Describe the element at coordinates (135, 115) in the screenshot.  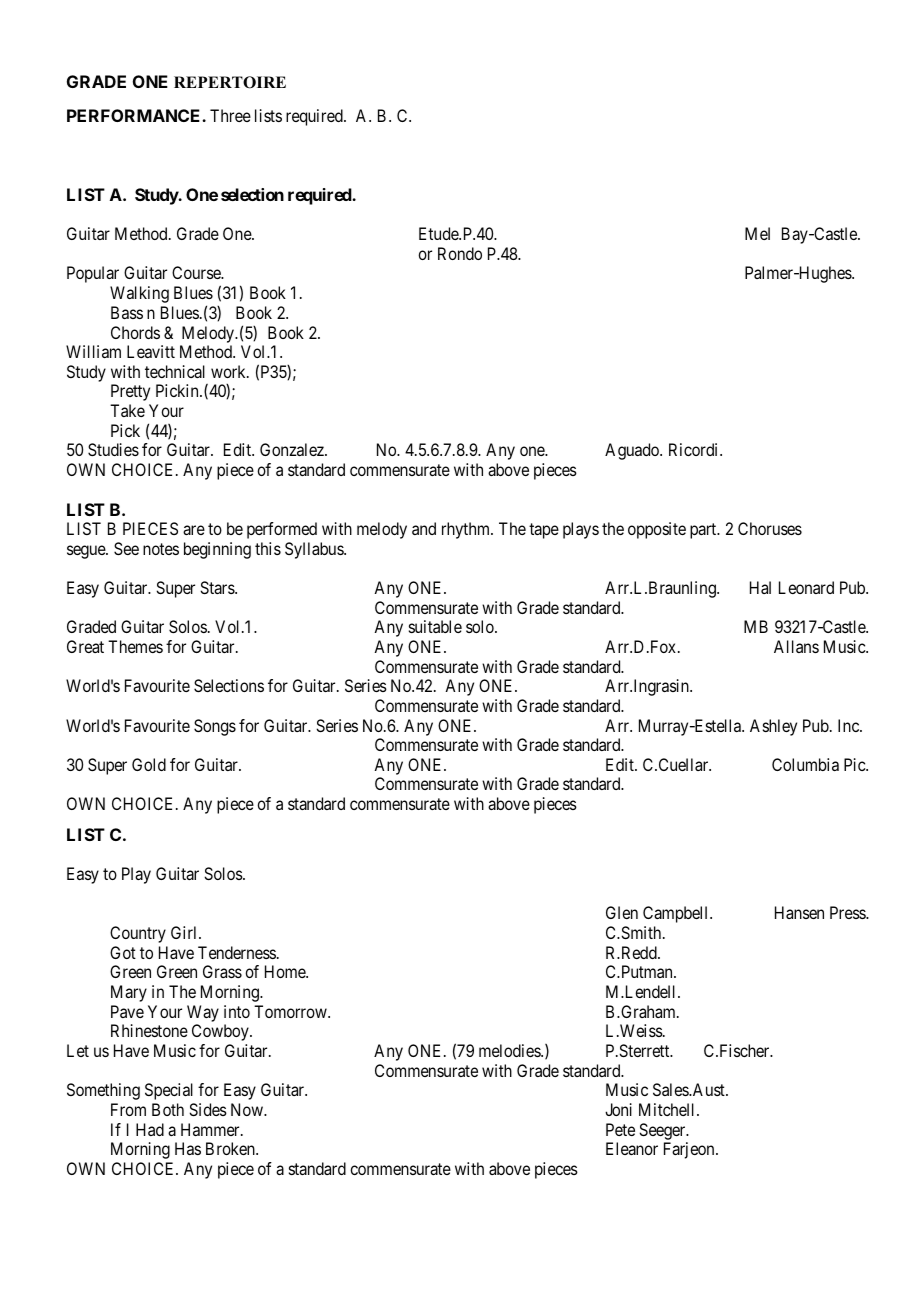
I see `PERFORMANCE` at that location.
